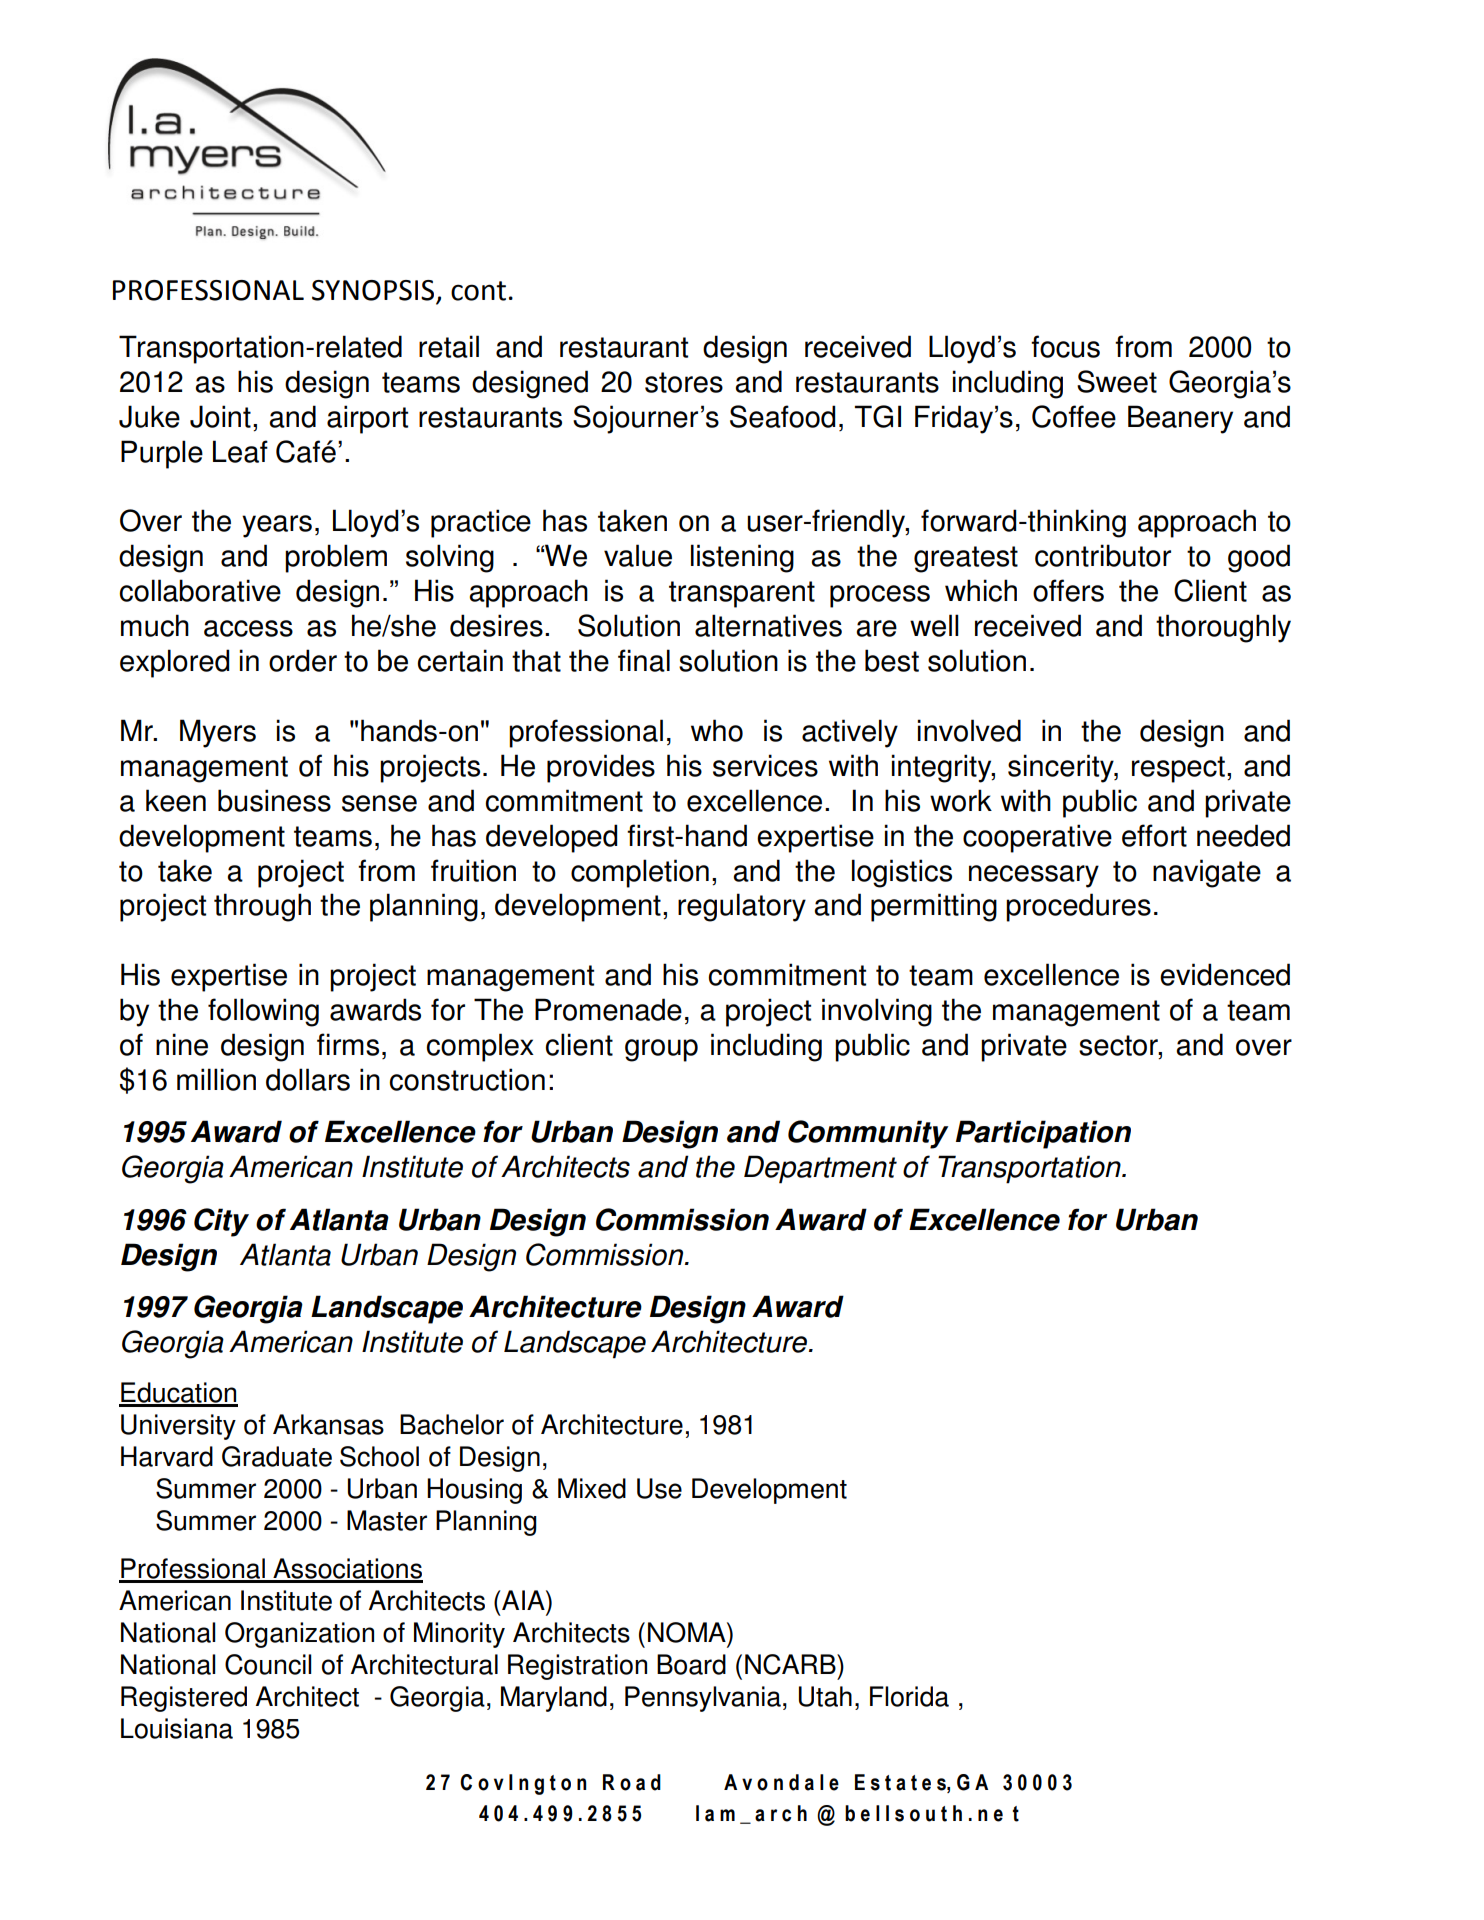 The image size is (1484, 1920). What do you see at coordinates (263, 1012) in the document?
I see `following` at bounding box center [263, 1012].
